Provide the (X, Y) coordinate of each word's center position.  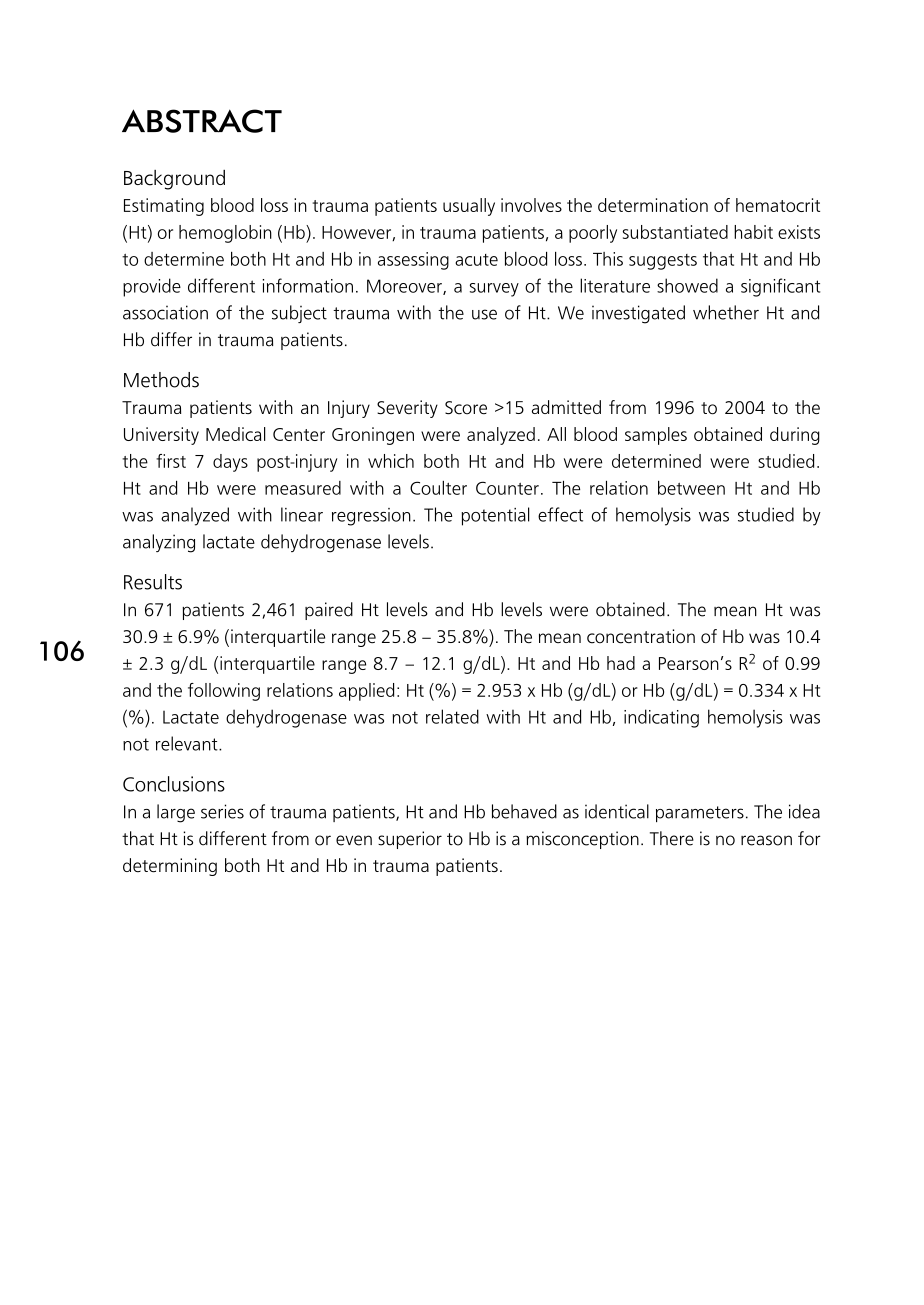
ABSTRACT (202, 121)
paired (329, 611)
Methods (161, 380)
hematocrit (778, 205)
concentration (641, 636)
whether (726, 312)
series (222, 811)
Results (153, 582)
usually (469, 207)
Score (466, 408)
